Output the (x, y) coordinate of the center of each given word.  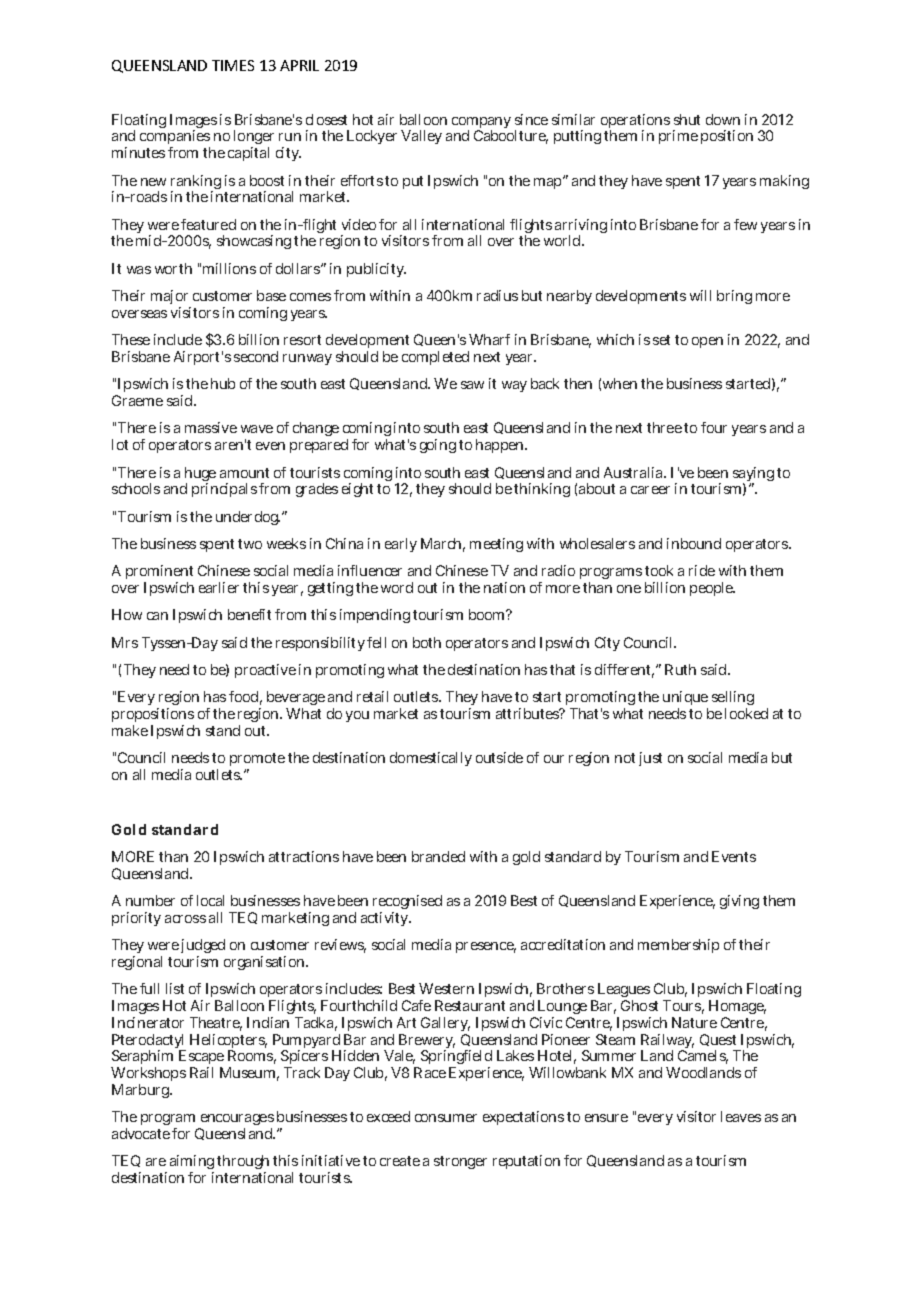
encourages (236, 1121)
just (650, 759)
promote (257, 761)
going (438, 446)
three (664, 427)
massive (211, 427)
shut (687, 119)
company (481, 124)
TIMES (233, 65)
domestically (431, 759)
